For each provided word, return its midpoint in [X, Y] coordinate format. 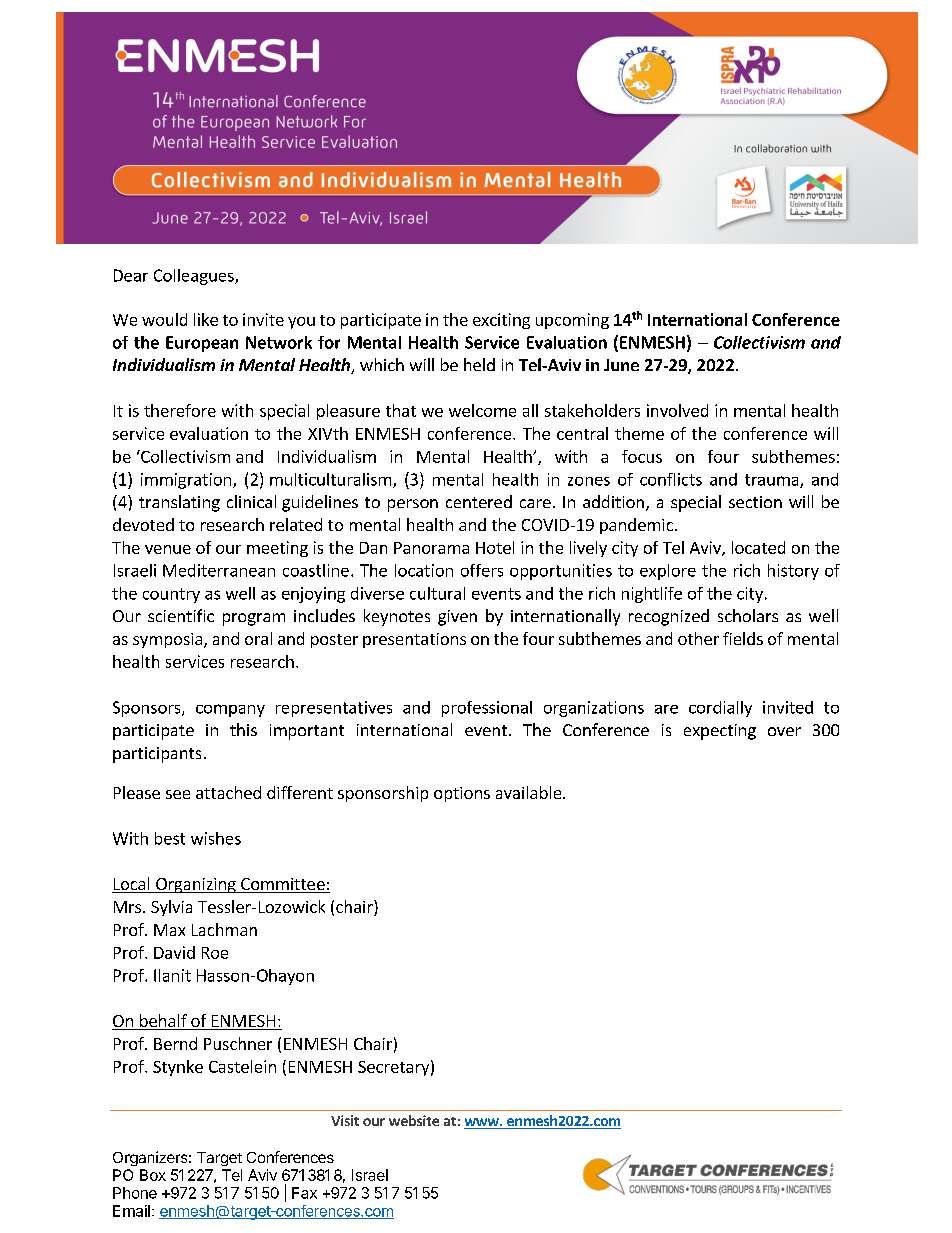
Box [153, 1175]
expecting [720, 732]
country [171, 595]
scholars [748, 615]
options [462, 794]
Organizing [196, 885]
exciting [501, 321]
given [457, 618]
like [206, 319]
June [621, 365]
